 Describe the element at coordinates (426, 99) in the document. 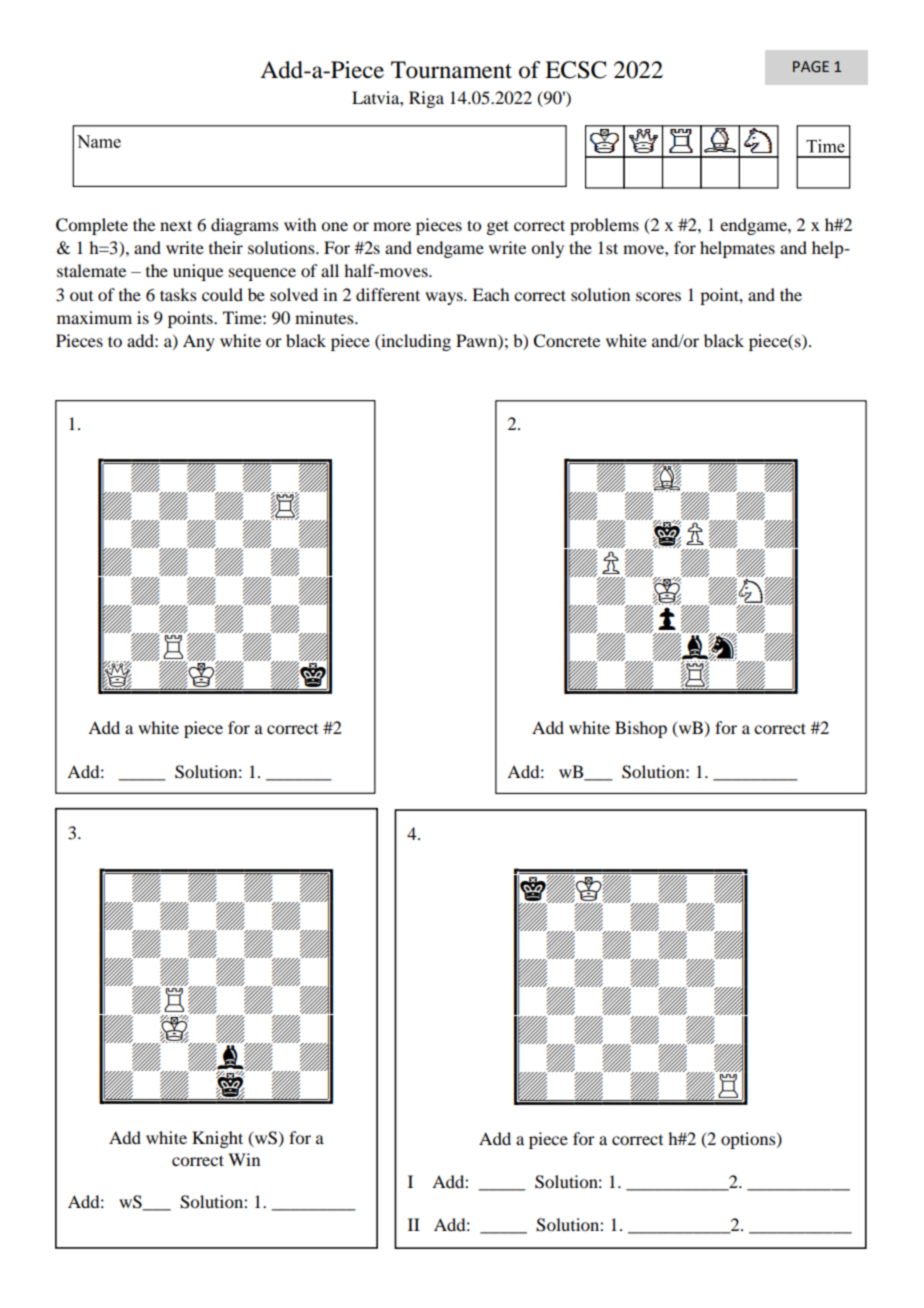

I see `Riga` at that location.
